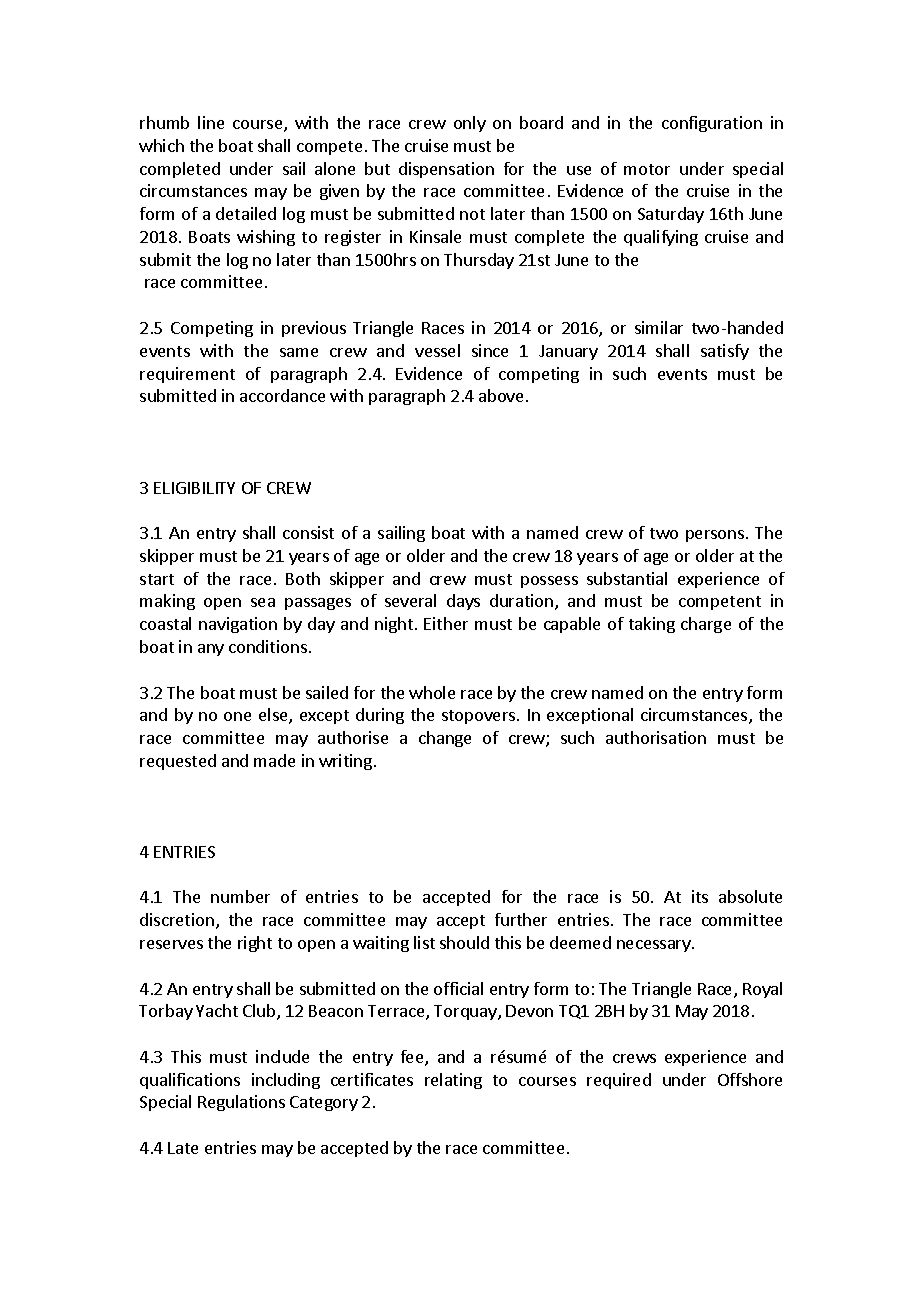  What do you see at coordinates (187, 375) in the screenshot?
I see `requirement` at bounding box center [187, 375].
